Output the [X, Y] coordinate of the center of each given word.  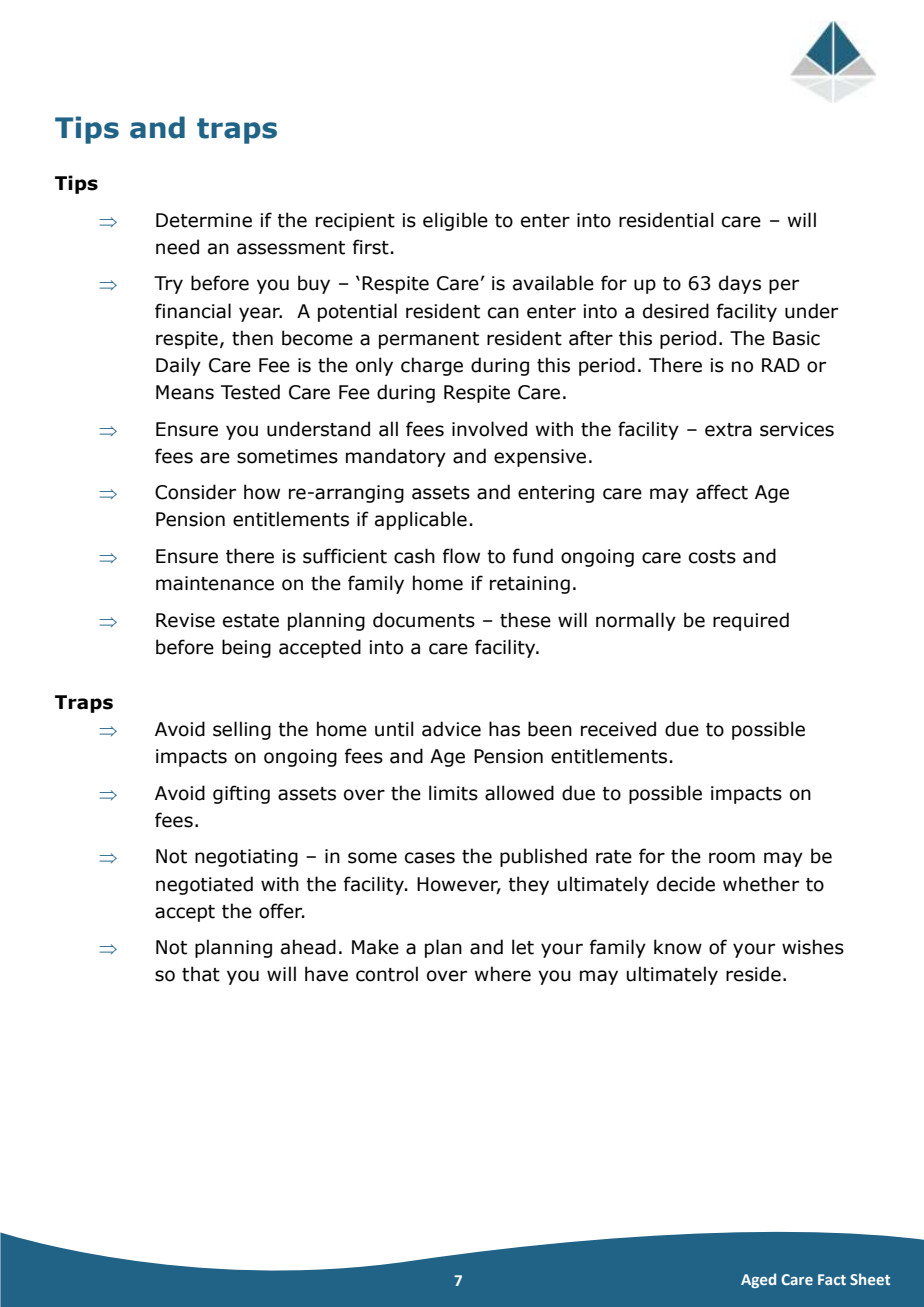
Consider [195, 492]
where [503, 974]
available [553, 283]
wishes [813, 947]
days [740, 284]
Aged [758, 1280]
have [326, 974]
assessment [291, 248]
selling [242, 730]
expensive [540, 458]
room [732, 858]
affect [722, 492]
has [504, 729]
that [201, 974]
